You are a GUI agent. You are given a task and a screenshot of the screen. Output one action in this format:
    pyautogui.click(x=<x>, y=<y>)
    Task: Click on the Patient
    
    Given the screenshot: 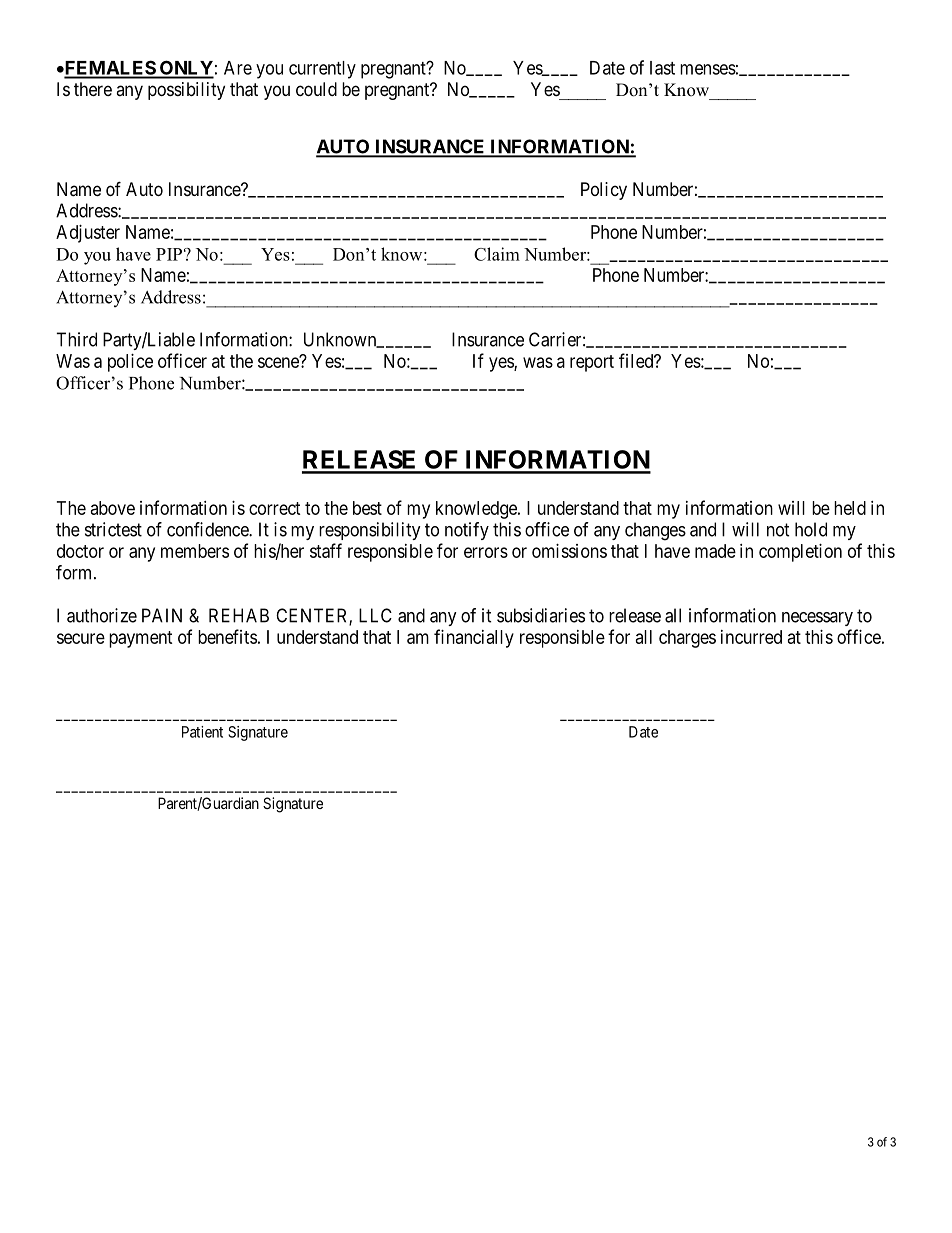 What is the action you would take?
    pyautogui.click(x=202, y=732)
